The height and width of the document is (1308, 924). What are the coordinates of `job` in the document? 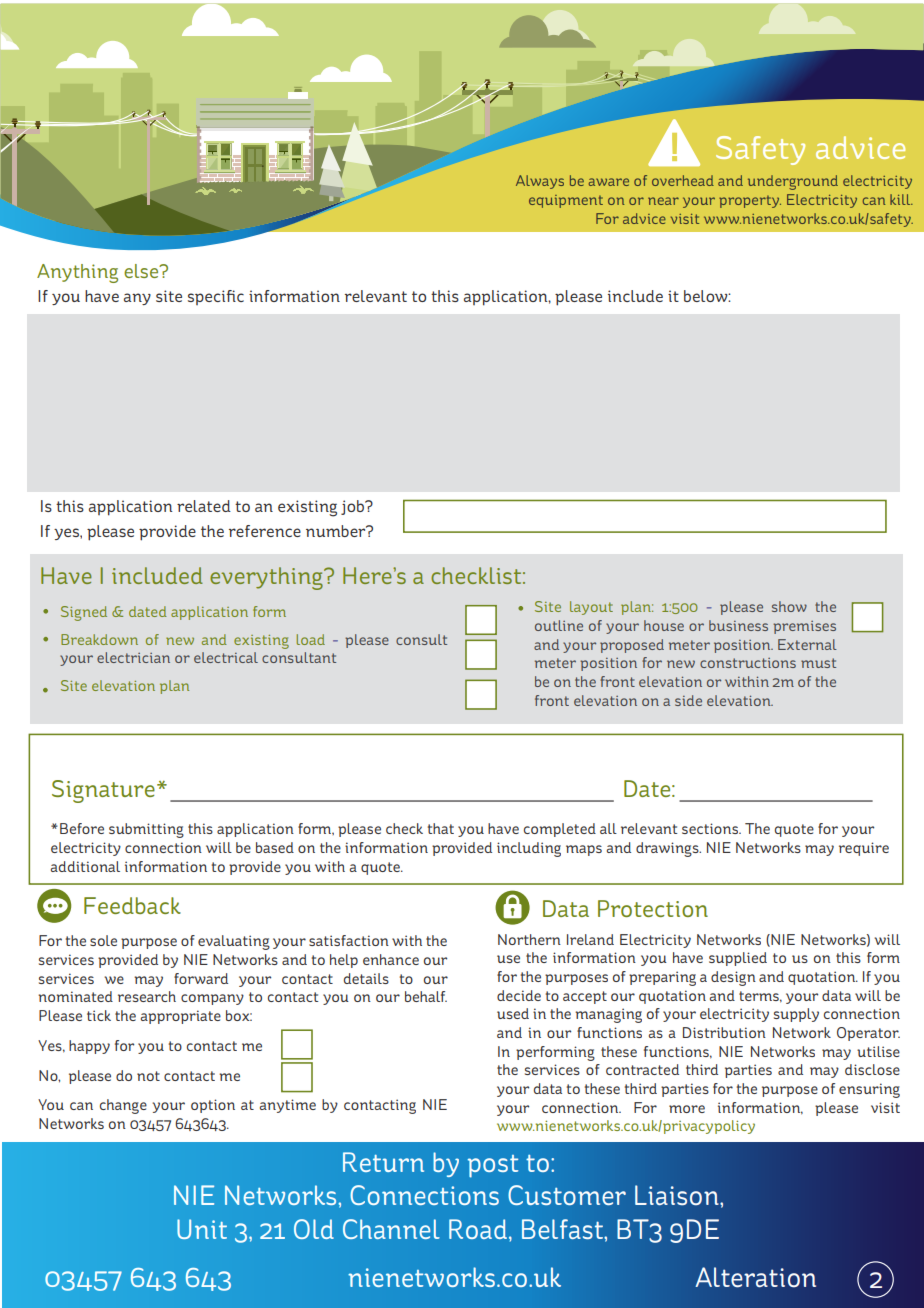 It's located at (354, 507).
